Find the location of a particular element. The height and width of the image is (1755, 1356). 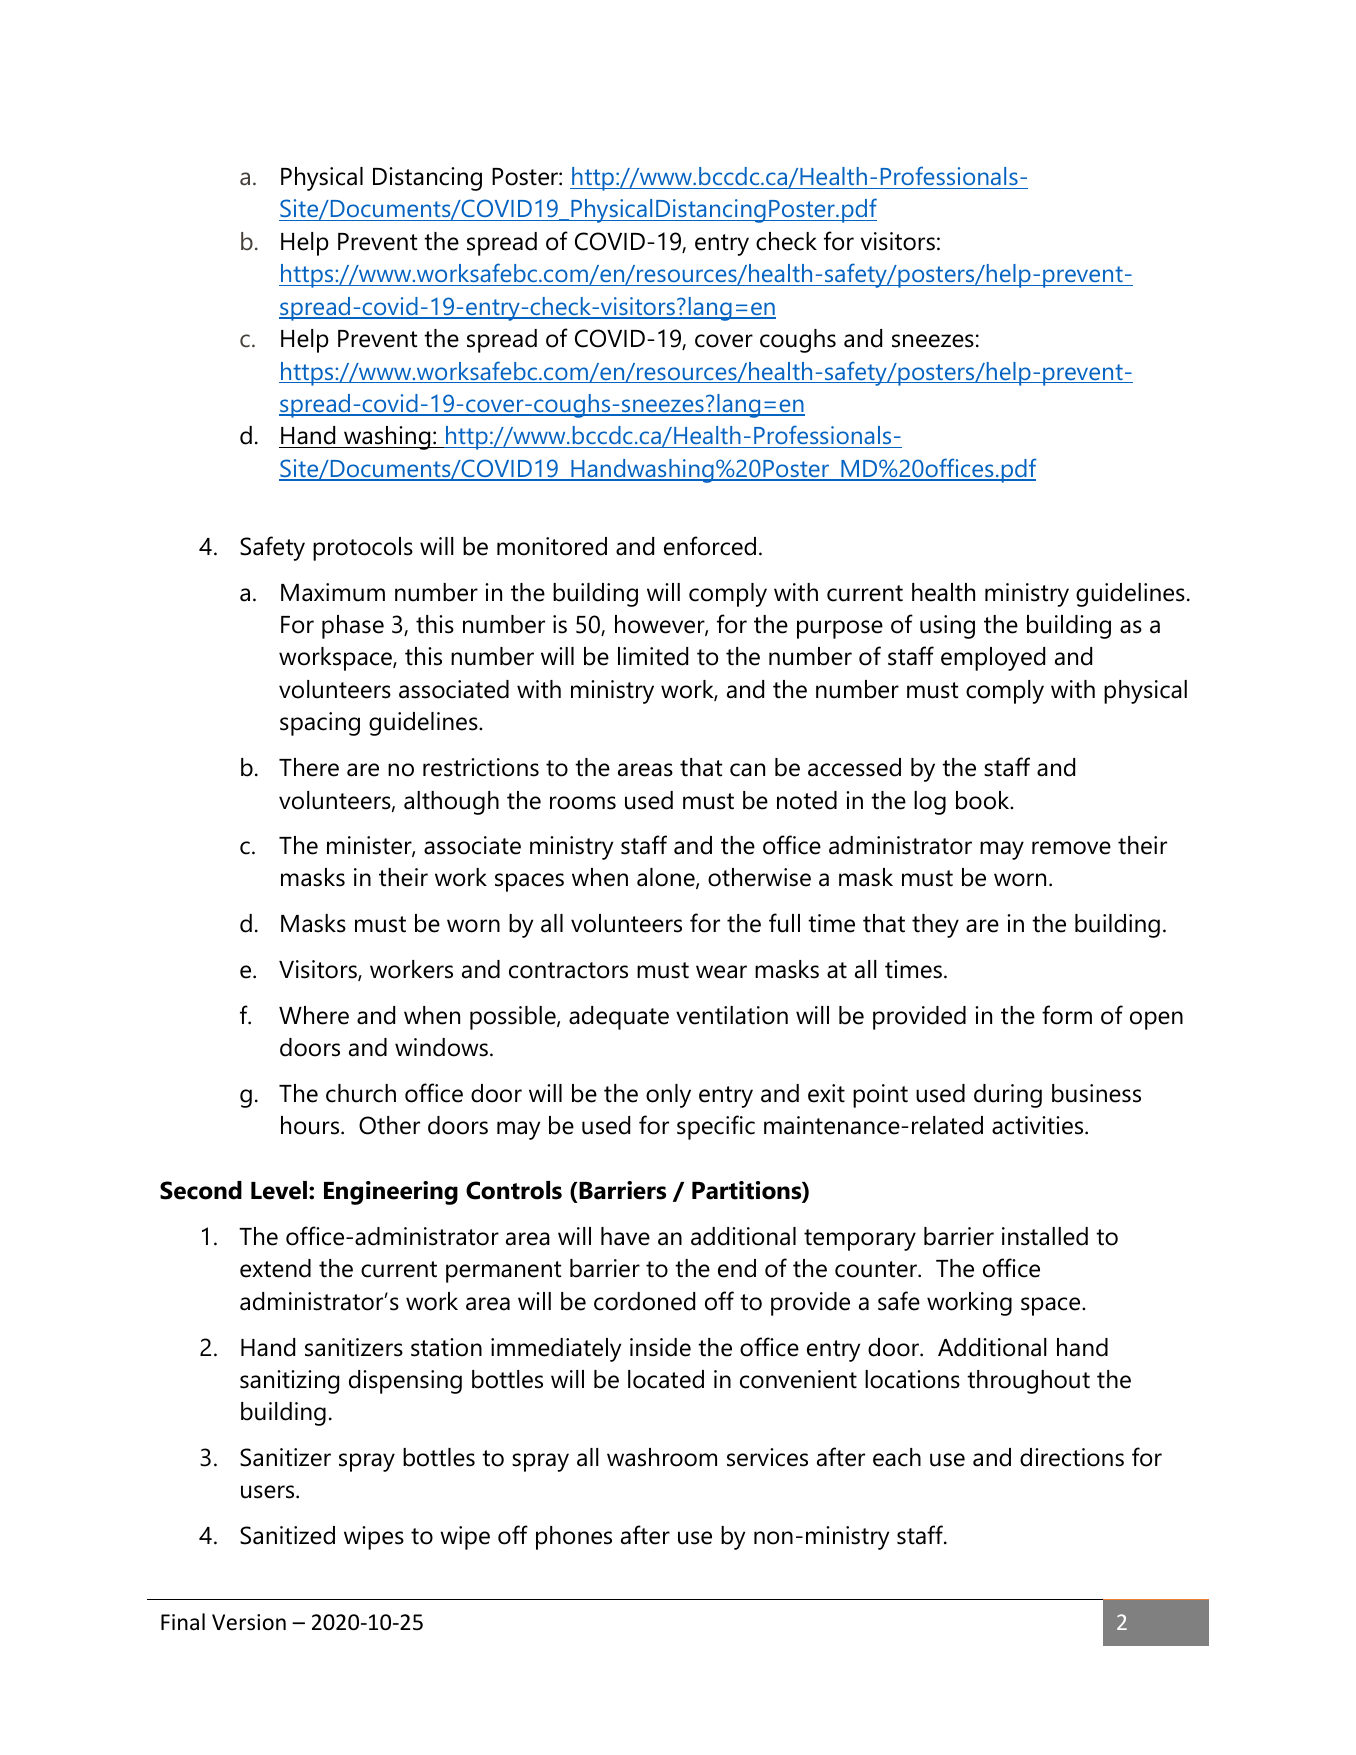

enforced is located at coordinates (710, 546).
